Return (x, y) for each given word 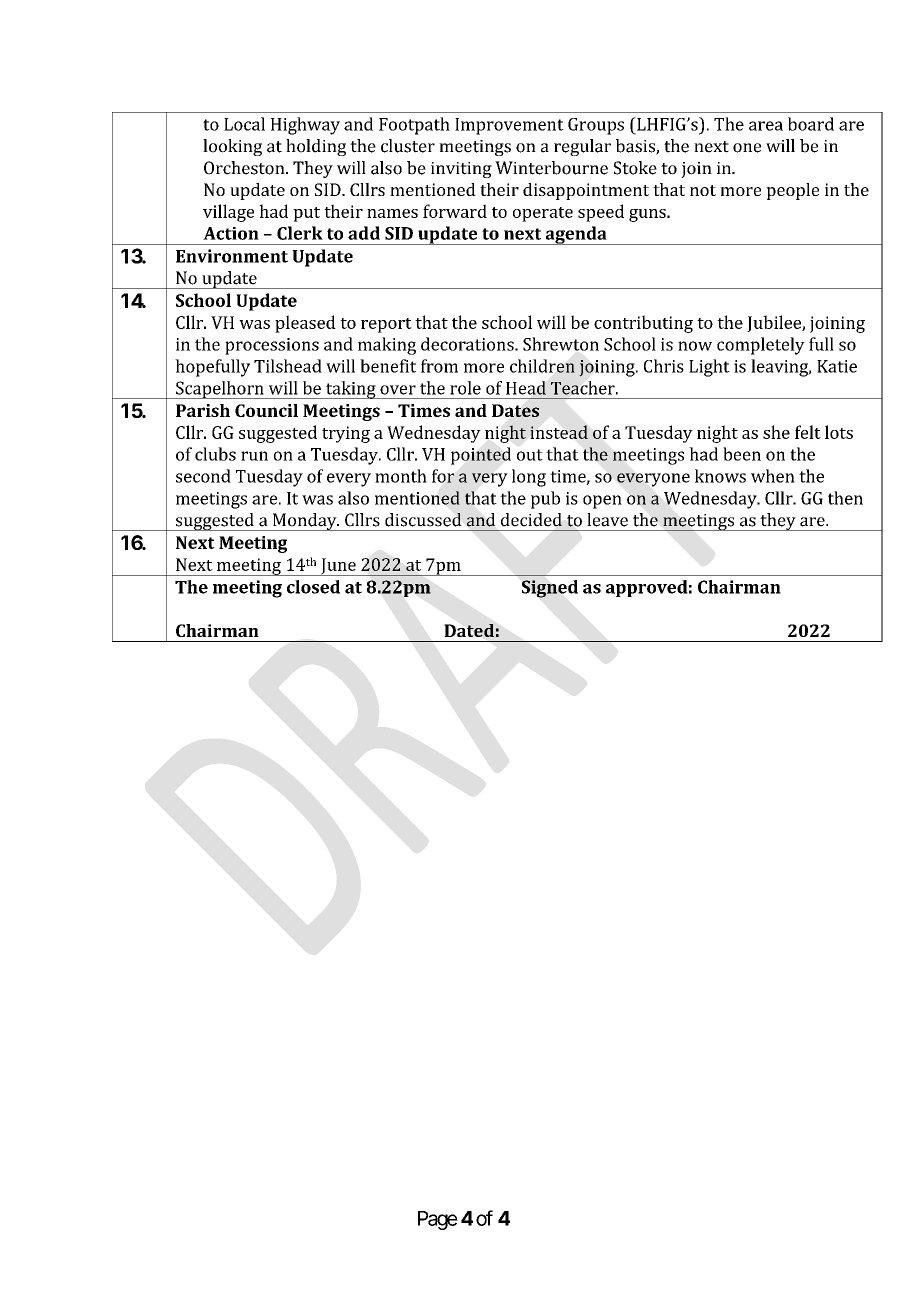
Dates (515, 410)
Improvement (509, 126)
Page (438, 1220)
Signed (550, 589)
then (845, 498)
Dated (469, 630)
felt (808, 432)
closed (313, 587)
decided (531, 520)
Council (266, 410)
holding (316, 147)
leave (607, 520)
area (766, 126)
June (338, 567)
